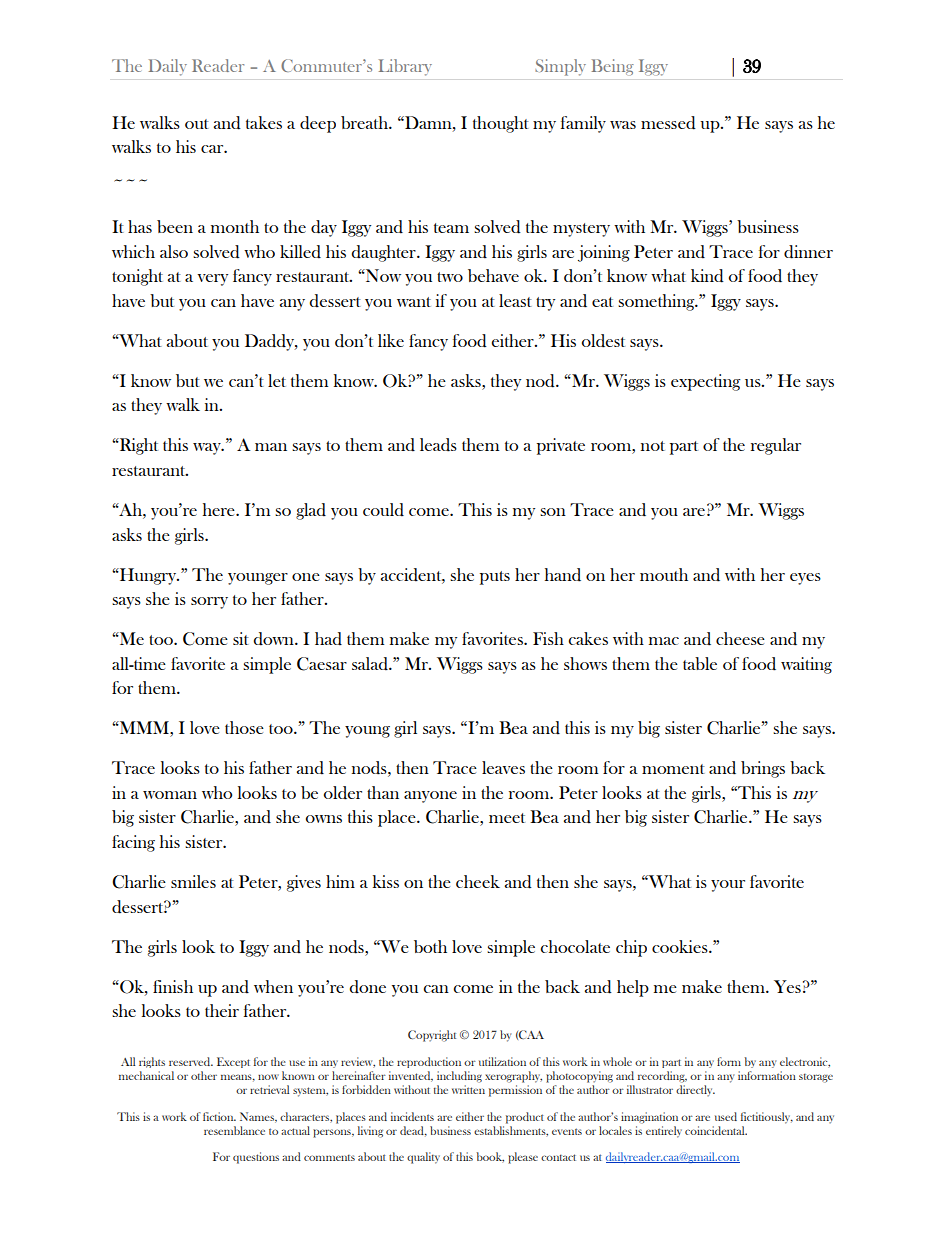  What do you see at coordinates (193, 881) in the screenshot?
I see `smiles` at bounding box center [193, 881].
